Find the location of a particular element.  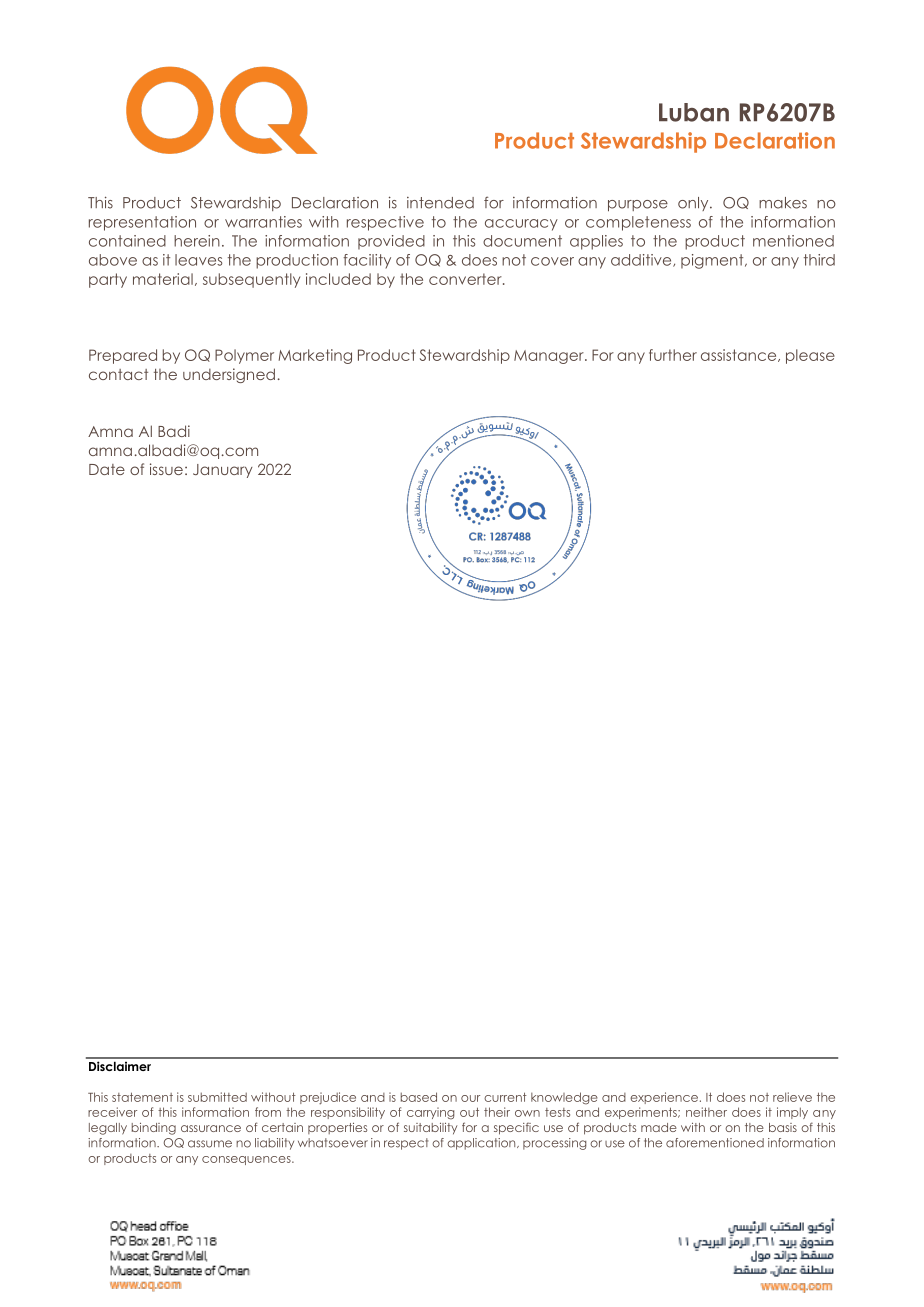

intended is located at coordinates (440, 203).
